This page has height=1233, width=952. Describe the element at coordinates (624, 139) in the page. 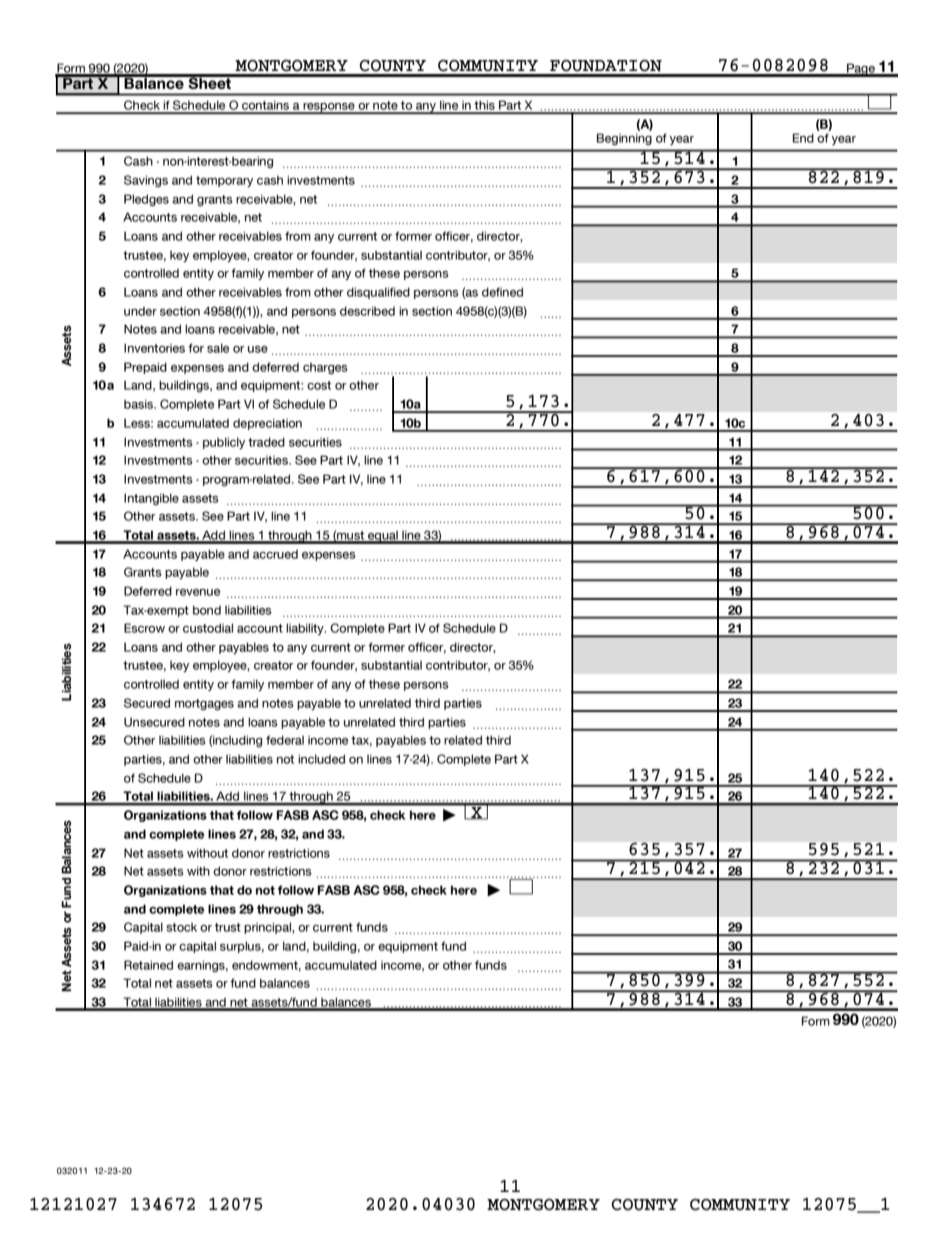

I see `Beginning` at that location.
